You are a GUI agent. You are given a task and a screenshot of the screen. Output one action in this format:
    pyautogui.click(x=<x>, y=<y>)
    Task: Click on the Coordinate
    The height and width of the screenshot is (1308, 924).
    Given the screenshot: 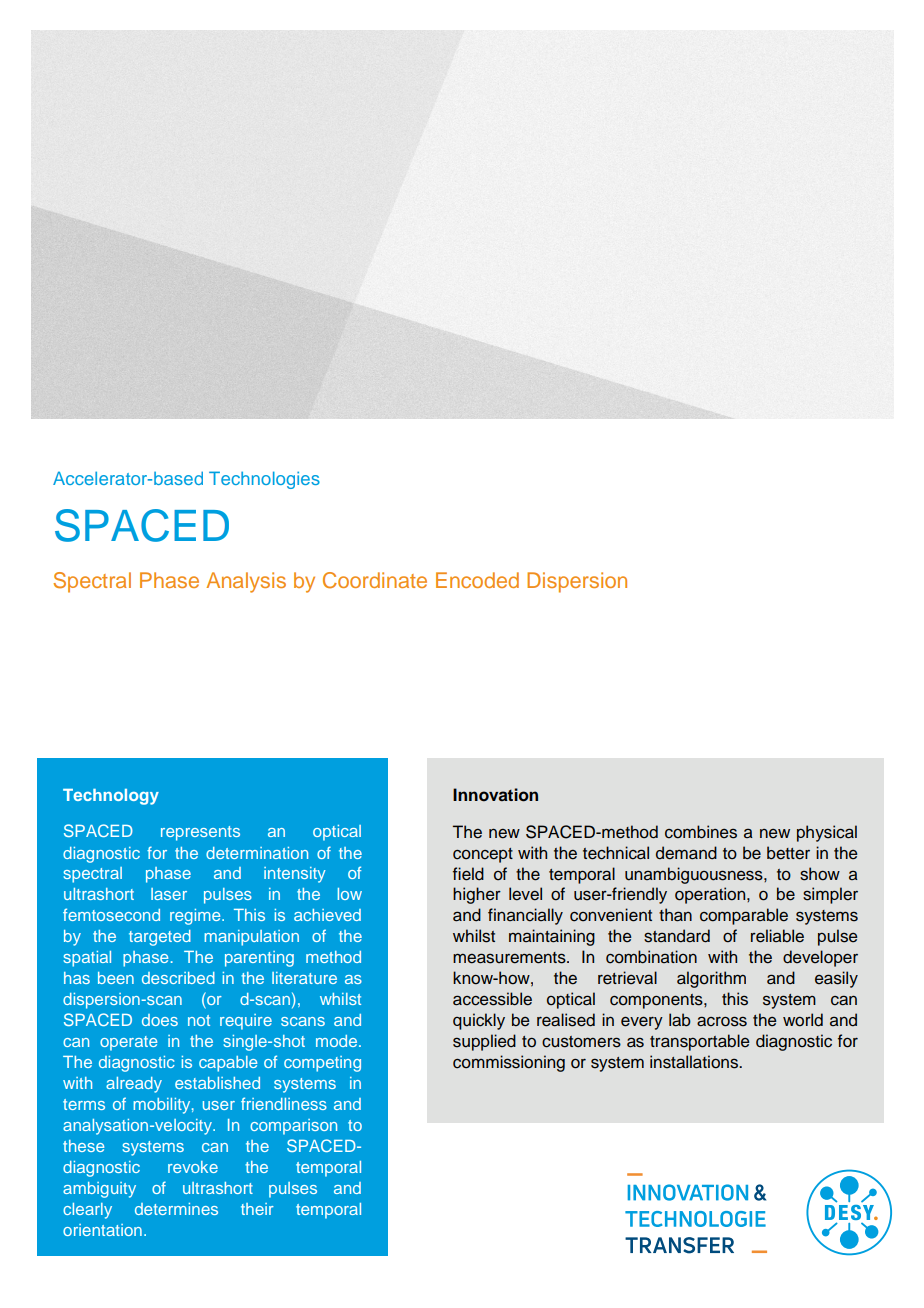 What is the action you would take?
    pyautogui.click(x=375, y=580)
